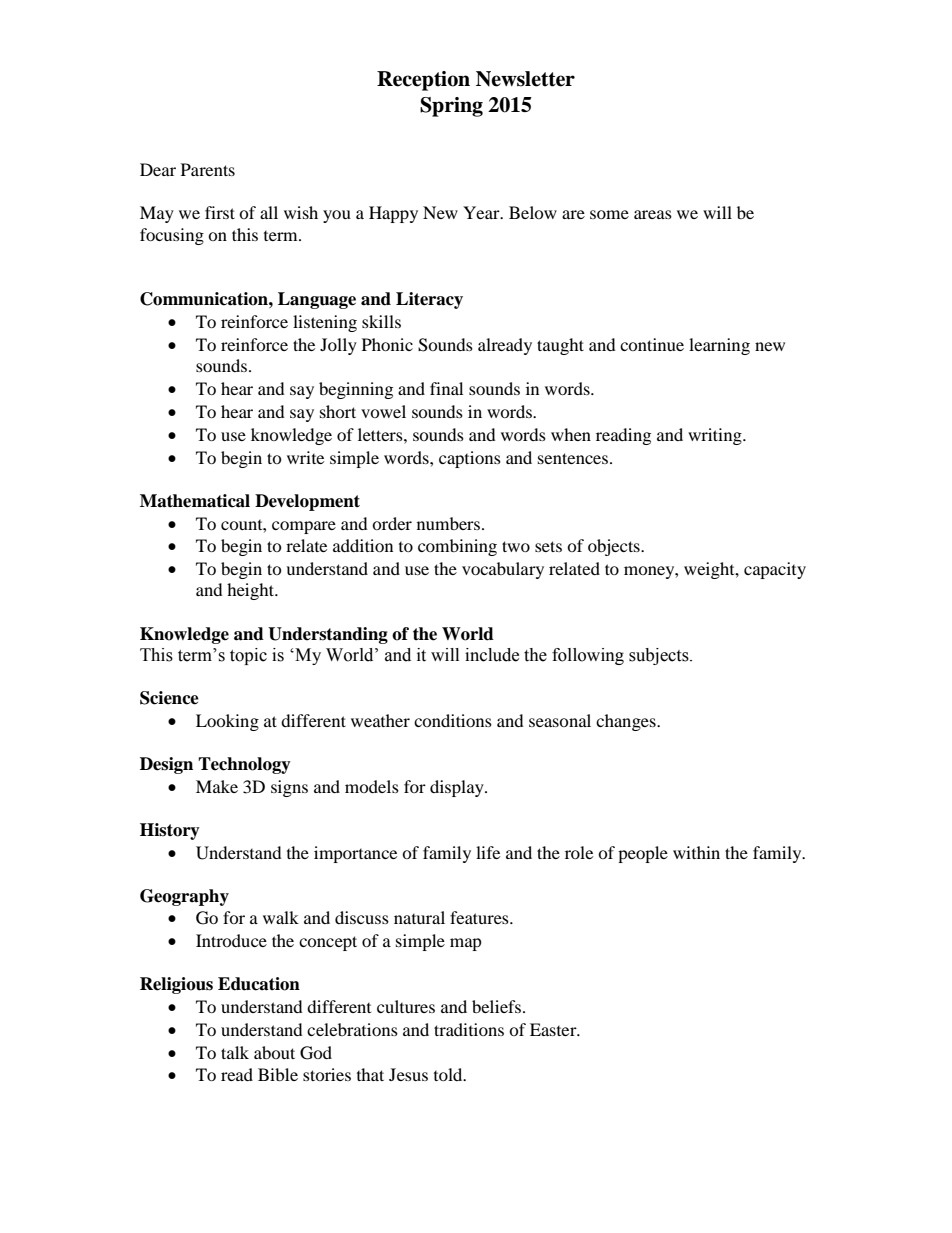 The image size is (952, 1233). What do you see at coordinates (208, 169) in the screenshot?
I see `Parents` at bounding box center [208, 169].
